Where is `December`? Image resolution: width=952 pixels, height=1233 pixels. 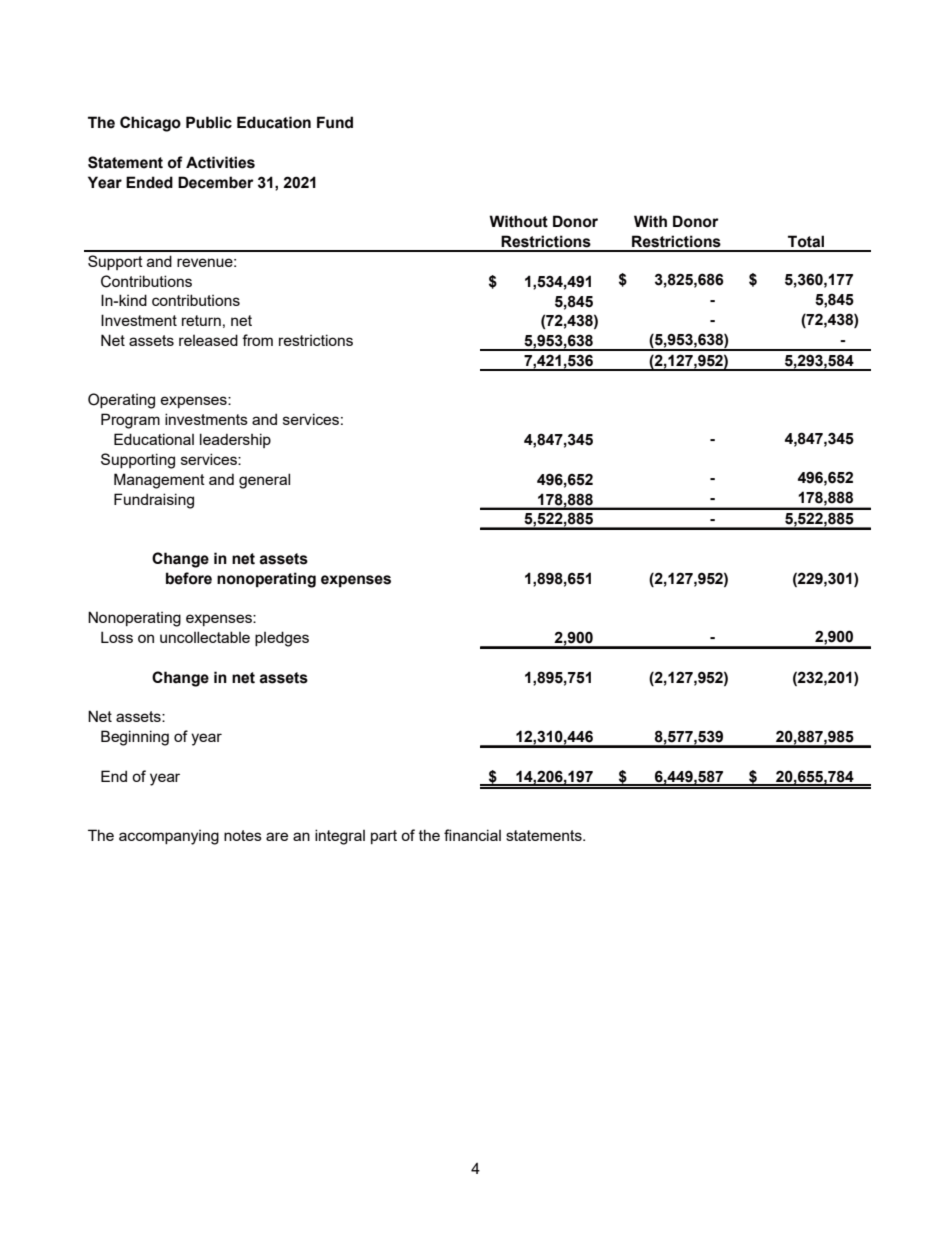 December is located at coordinates (216, 182).
